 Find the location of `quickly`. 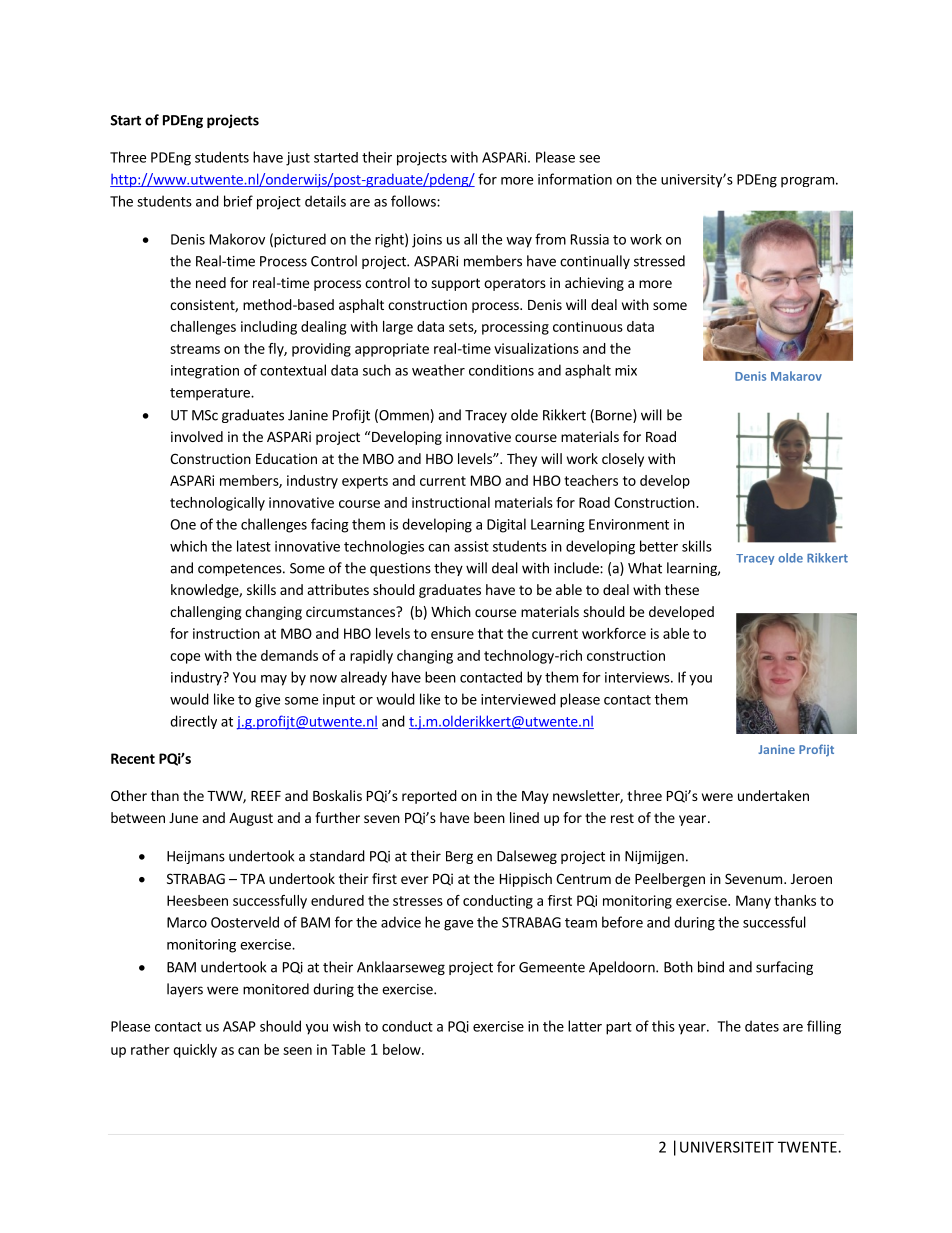

quickly is located at coordinates (195, 1051).
